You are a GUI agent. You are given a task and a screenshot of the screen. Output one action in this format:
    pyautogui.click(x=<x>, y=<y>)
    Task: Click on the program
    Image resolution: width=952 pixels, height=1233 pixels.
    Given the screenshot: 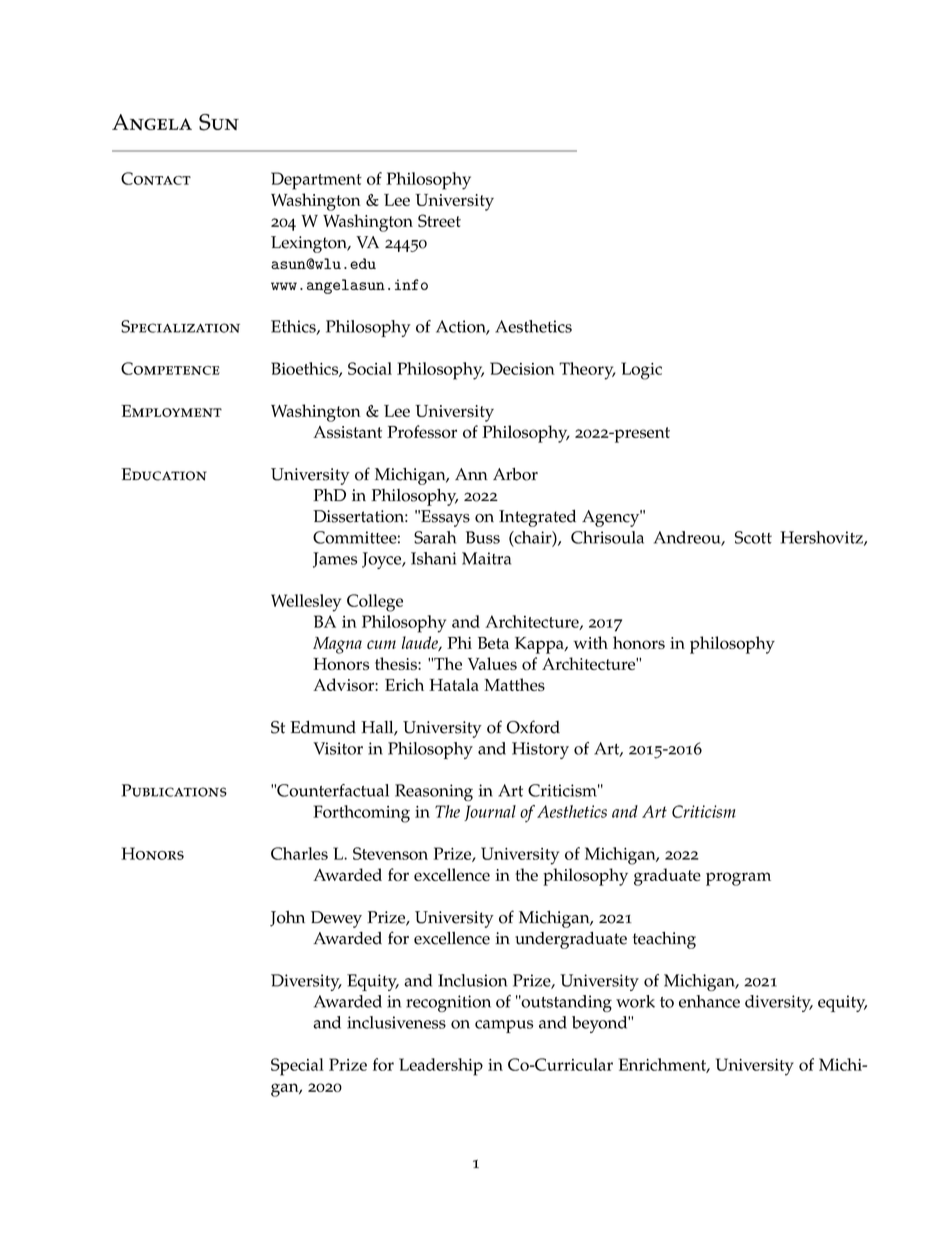 What is the action you would take?
    pyautogui.click(x=738, y=879)
